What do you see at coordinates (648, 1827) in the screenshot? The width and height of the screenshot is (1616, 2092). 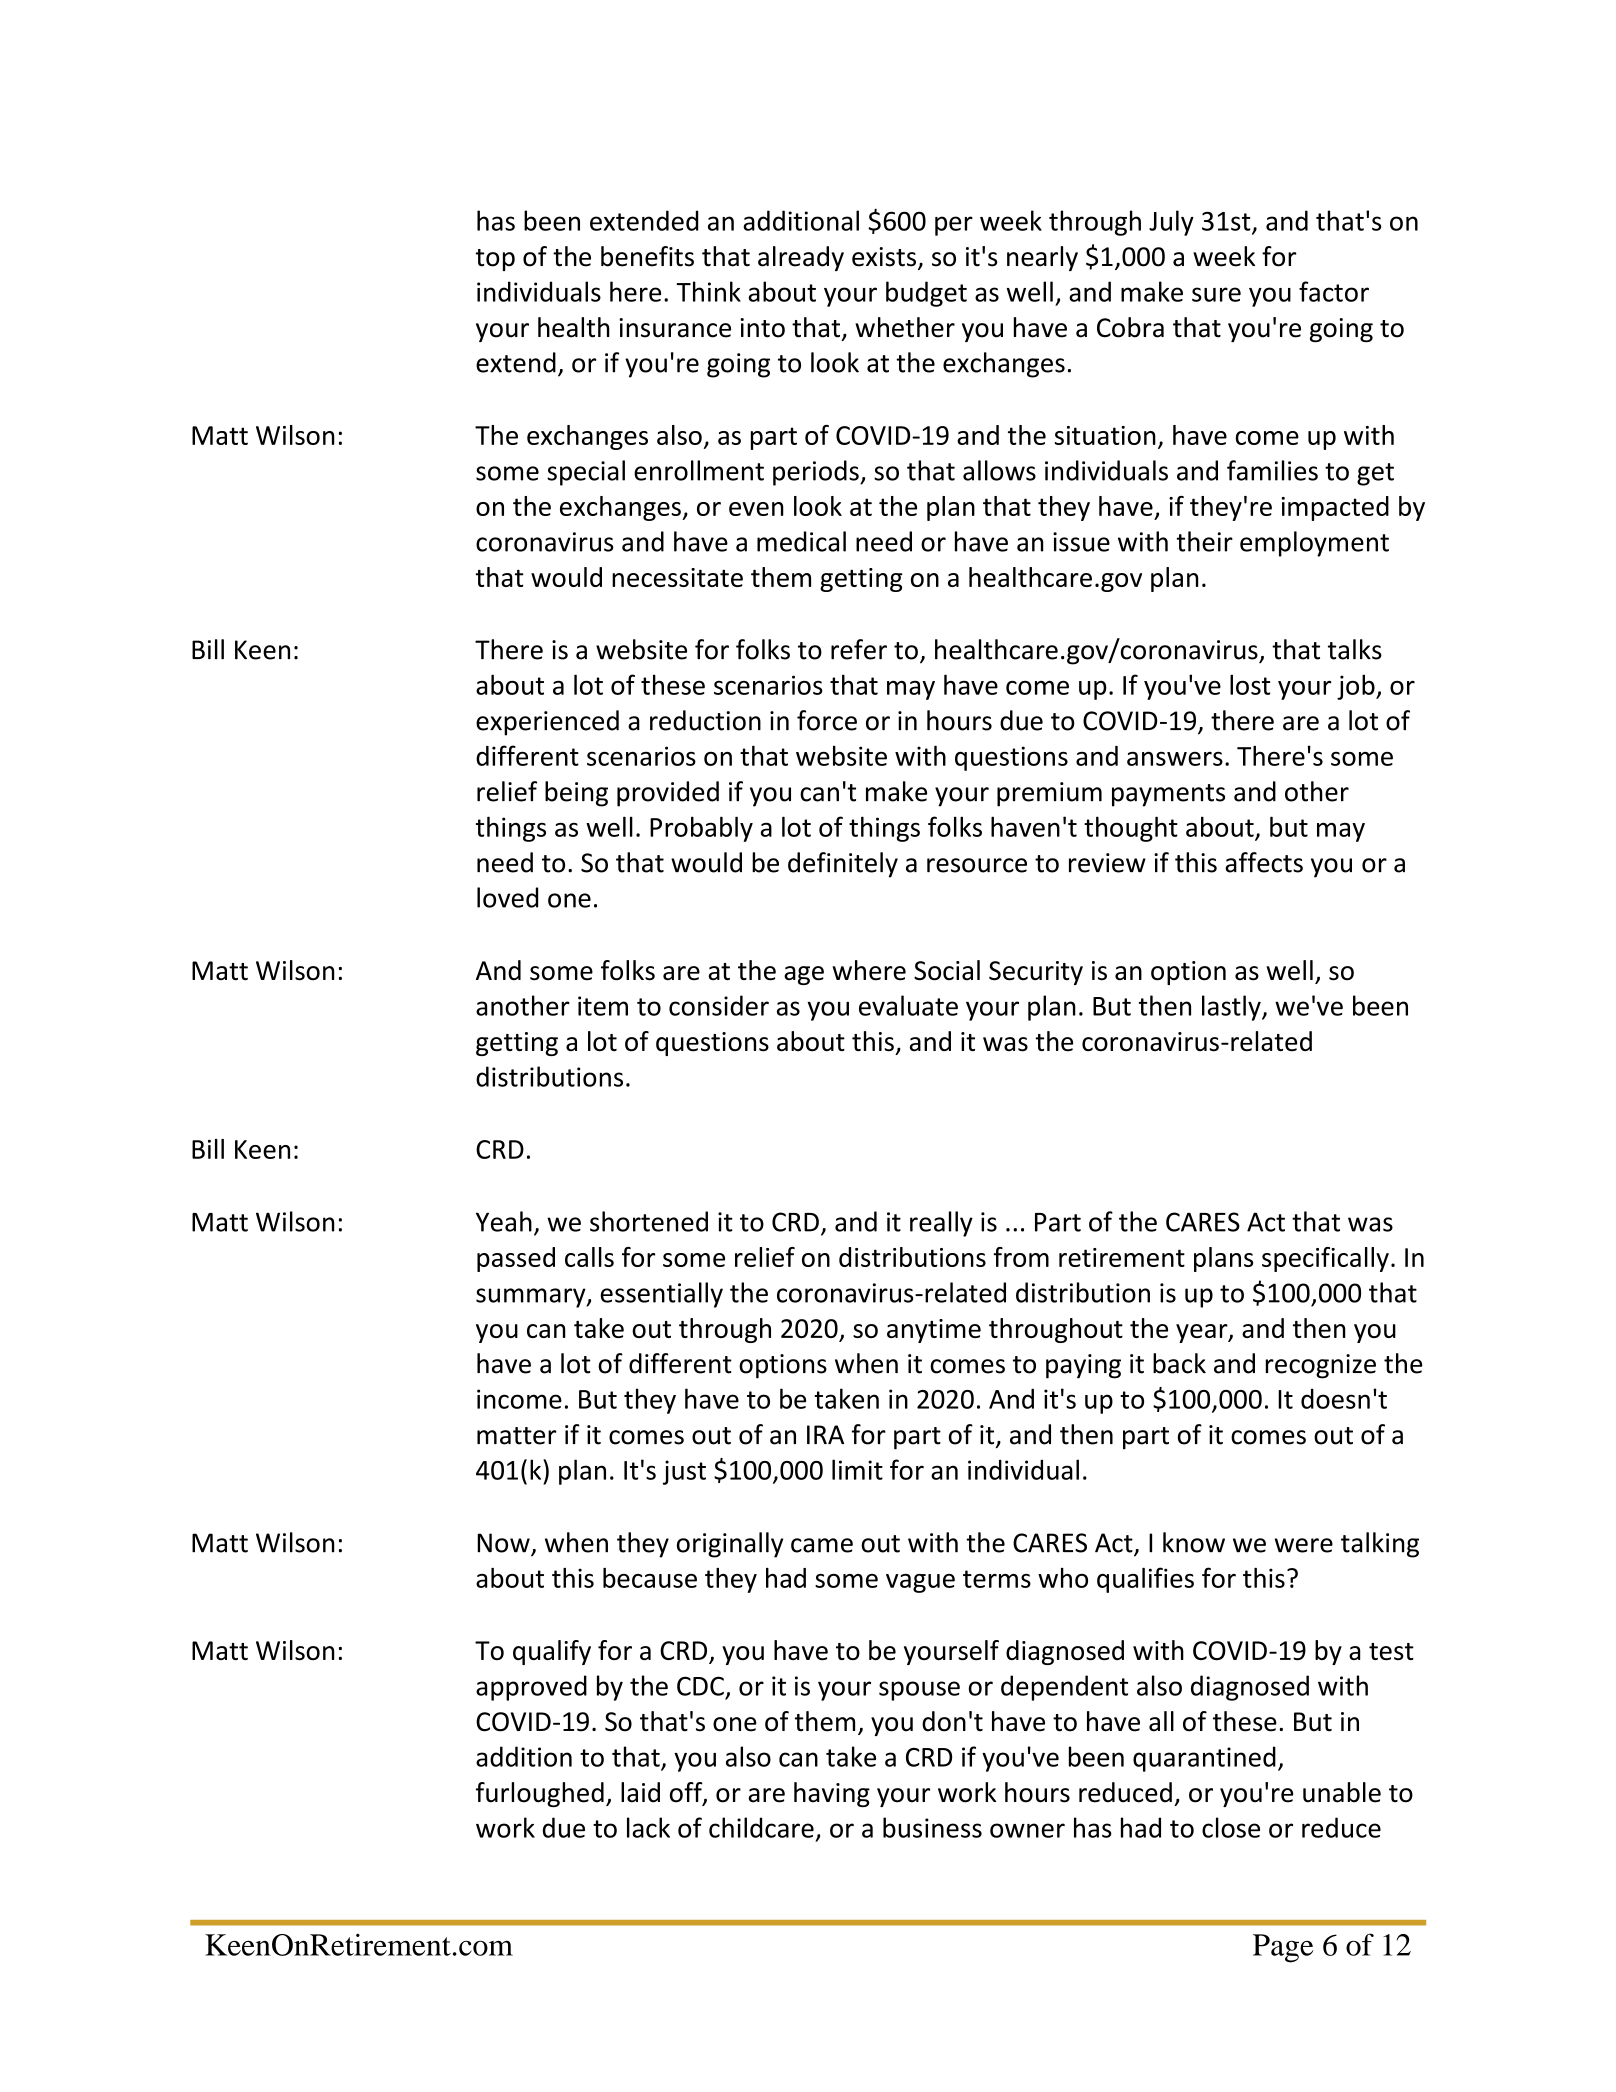 I see `lack` at bounding box center [648, 1827].
